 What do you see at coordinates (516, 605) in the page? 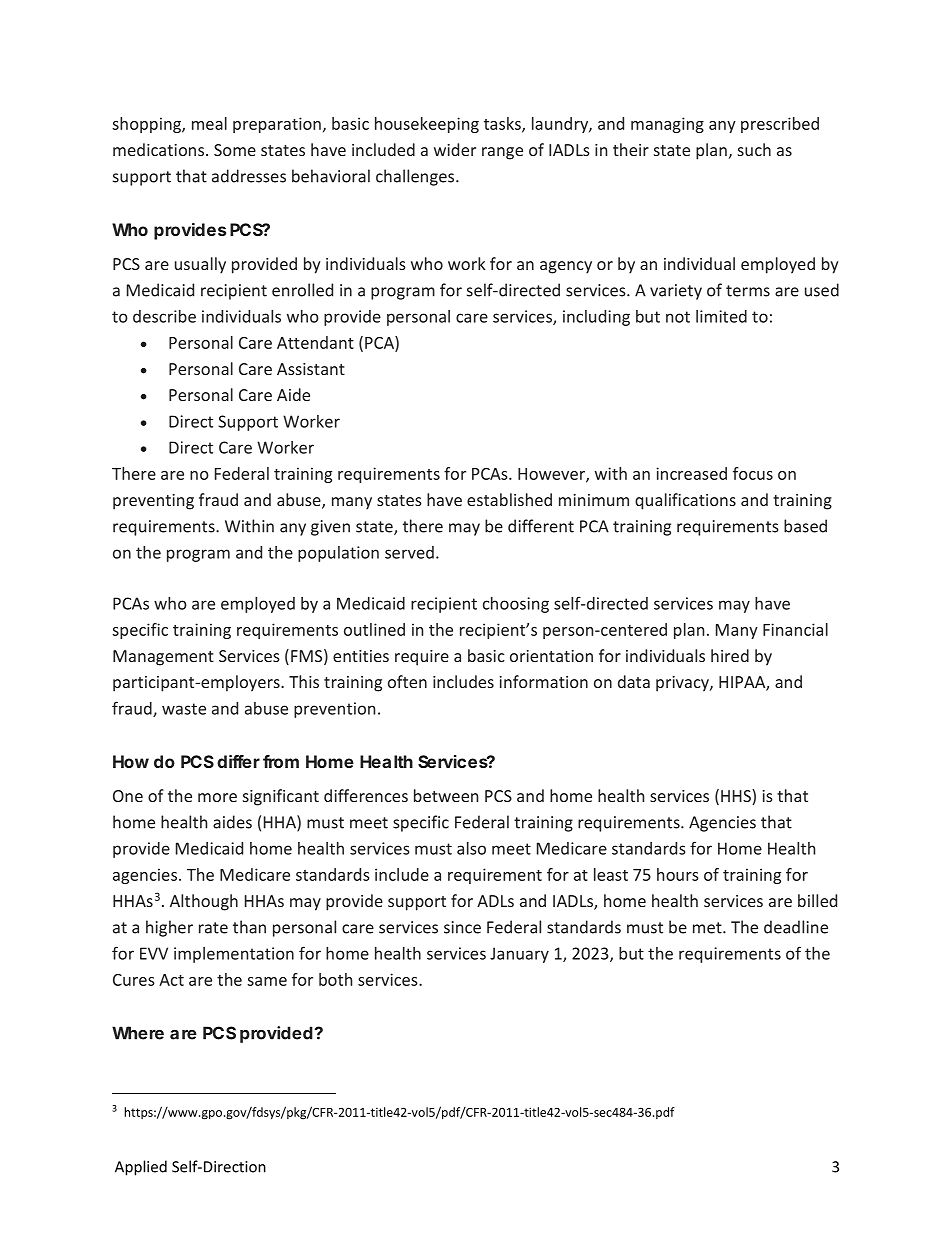
I see `choosing` at bounding box center [516, 605].
